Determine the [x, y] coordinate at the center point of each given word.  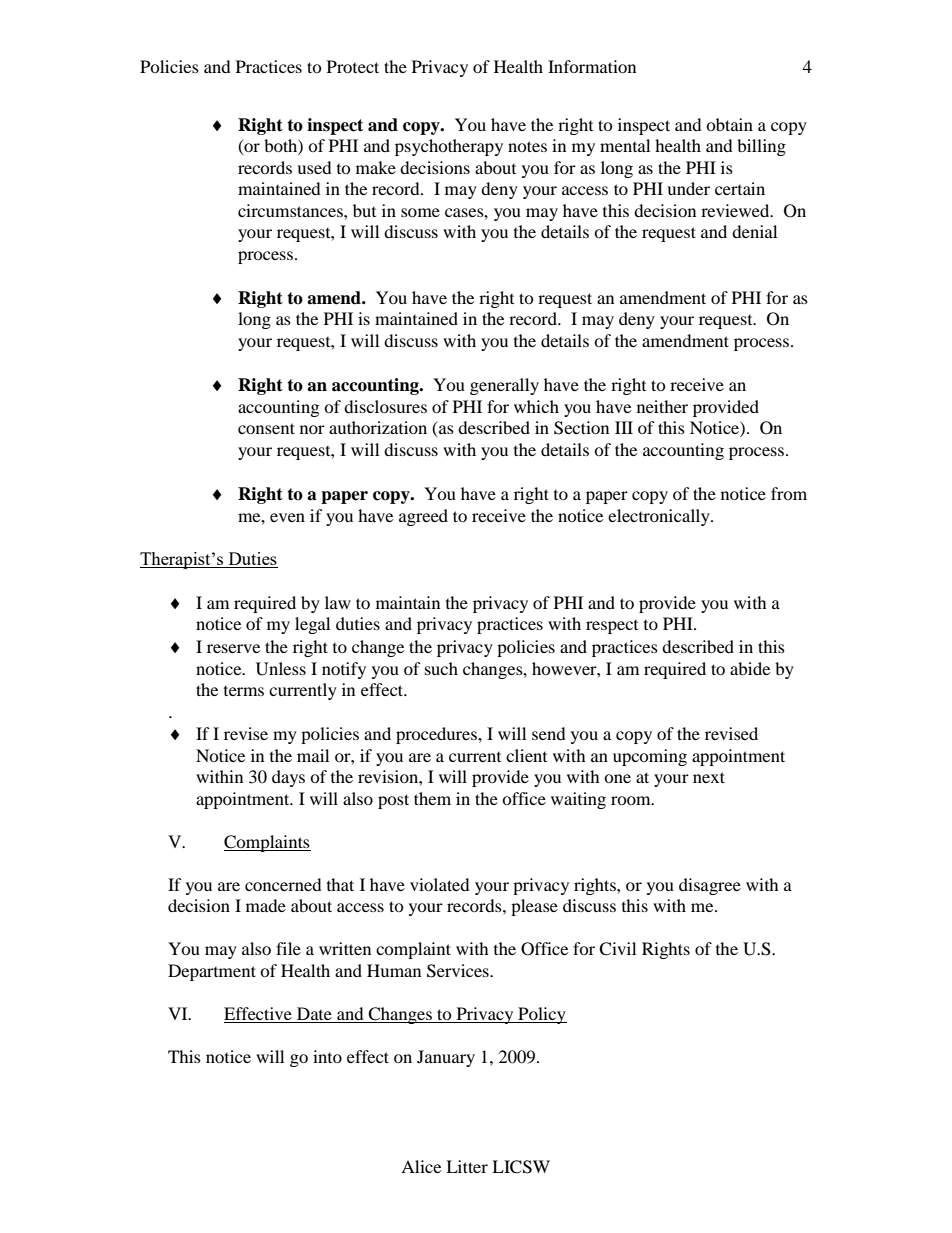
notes [527, 146]
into [327, 1056]
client [526, 755]
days [288, 778]
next [709, 777]
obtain [729, 124]
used [314, 167]
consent [266, 428]
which [536, 406]
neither [662, 406]
